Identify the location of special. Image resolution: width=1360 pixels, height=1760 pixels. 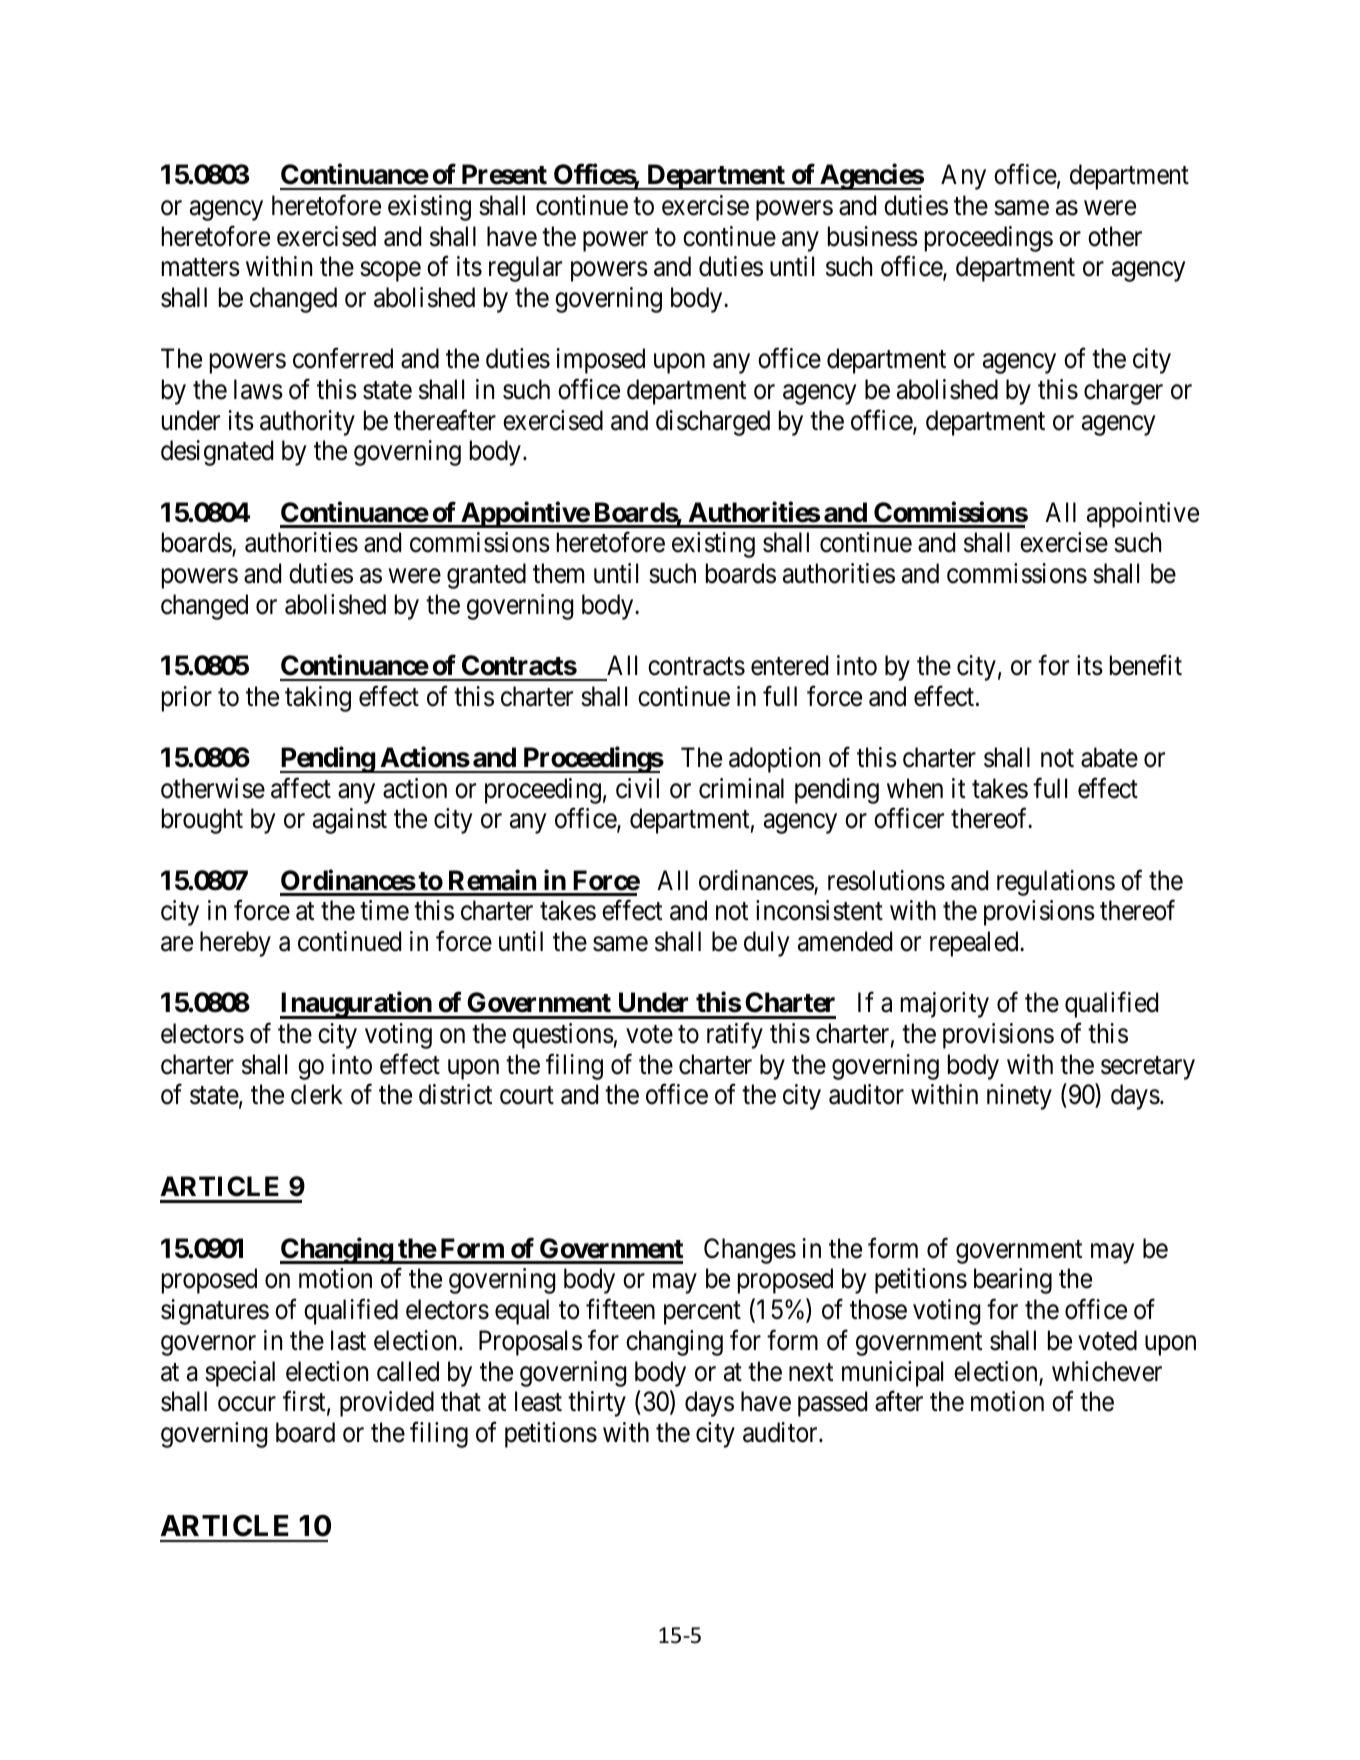
(240, 1374).
